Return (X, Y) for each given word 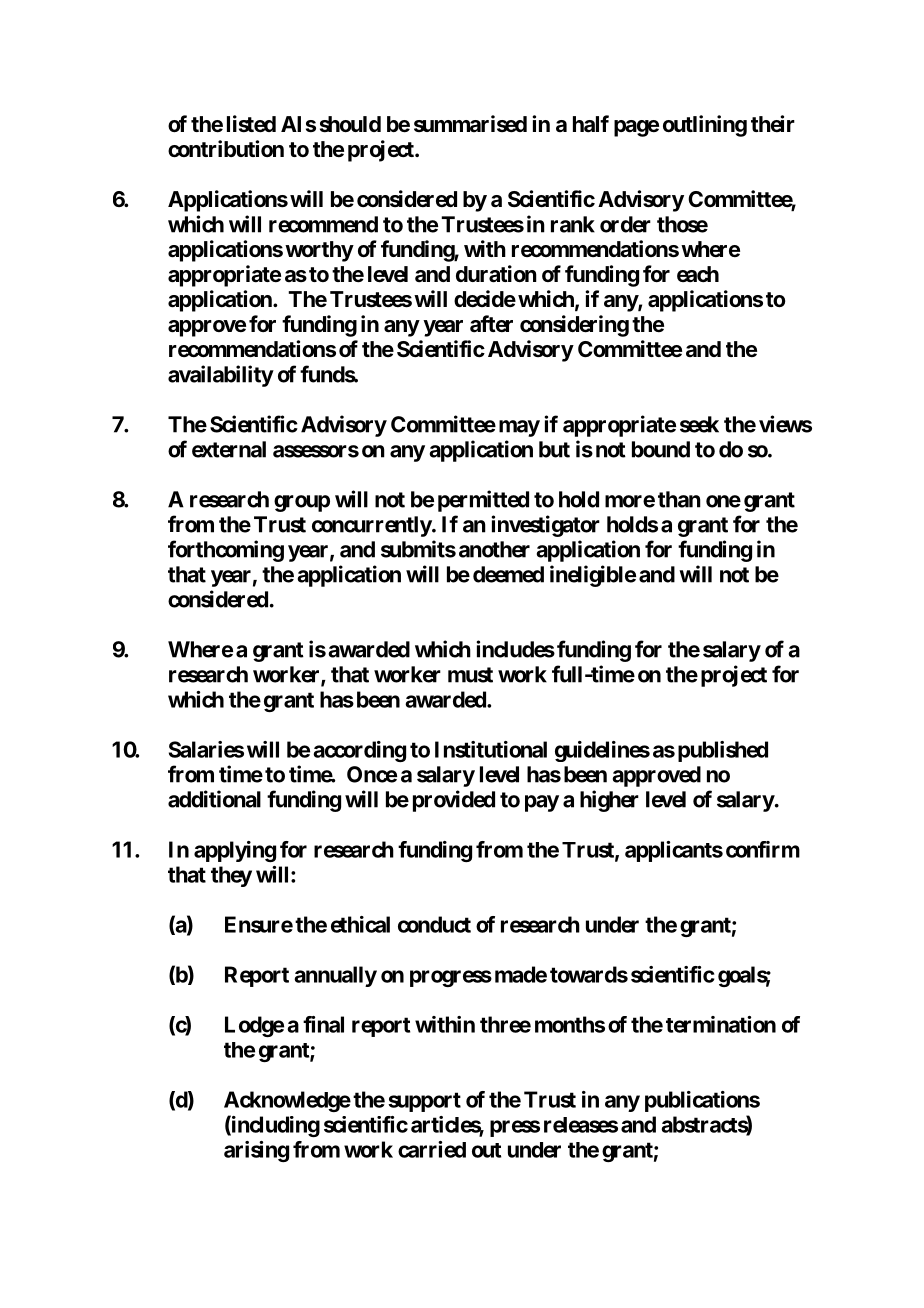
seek (699, 424)
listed (251, 124)
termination (721, 1024)
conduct (434, 924)
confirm (763, 849)
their (773, 123)
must (470, 675)
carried (432, 1149)
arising (256, 1151)
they (231, 876)
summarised (470, 124)
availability (221, 376)
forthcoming (226, 551)
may (519, 428)
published (723, 751)
